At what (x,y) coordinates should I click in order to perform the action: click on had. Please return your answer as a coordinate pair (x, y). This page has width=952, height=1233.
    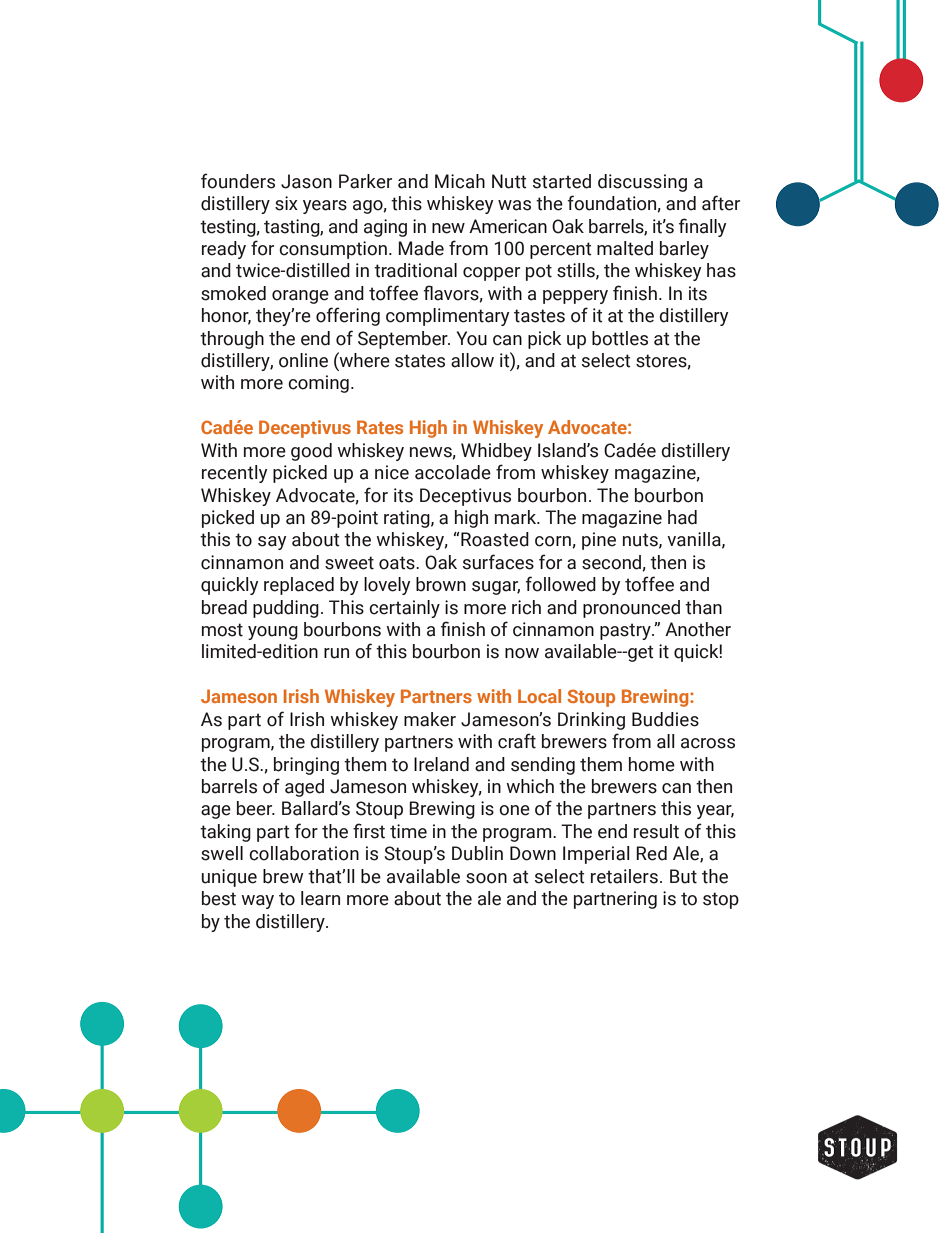
    Looking at the image, I should click on (682, 517).
